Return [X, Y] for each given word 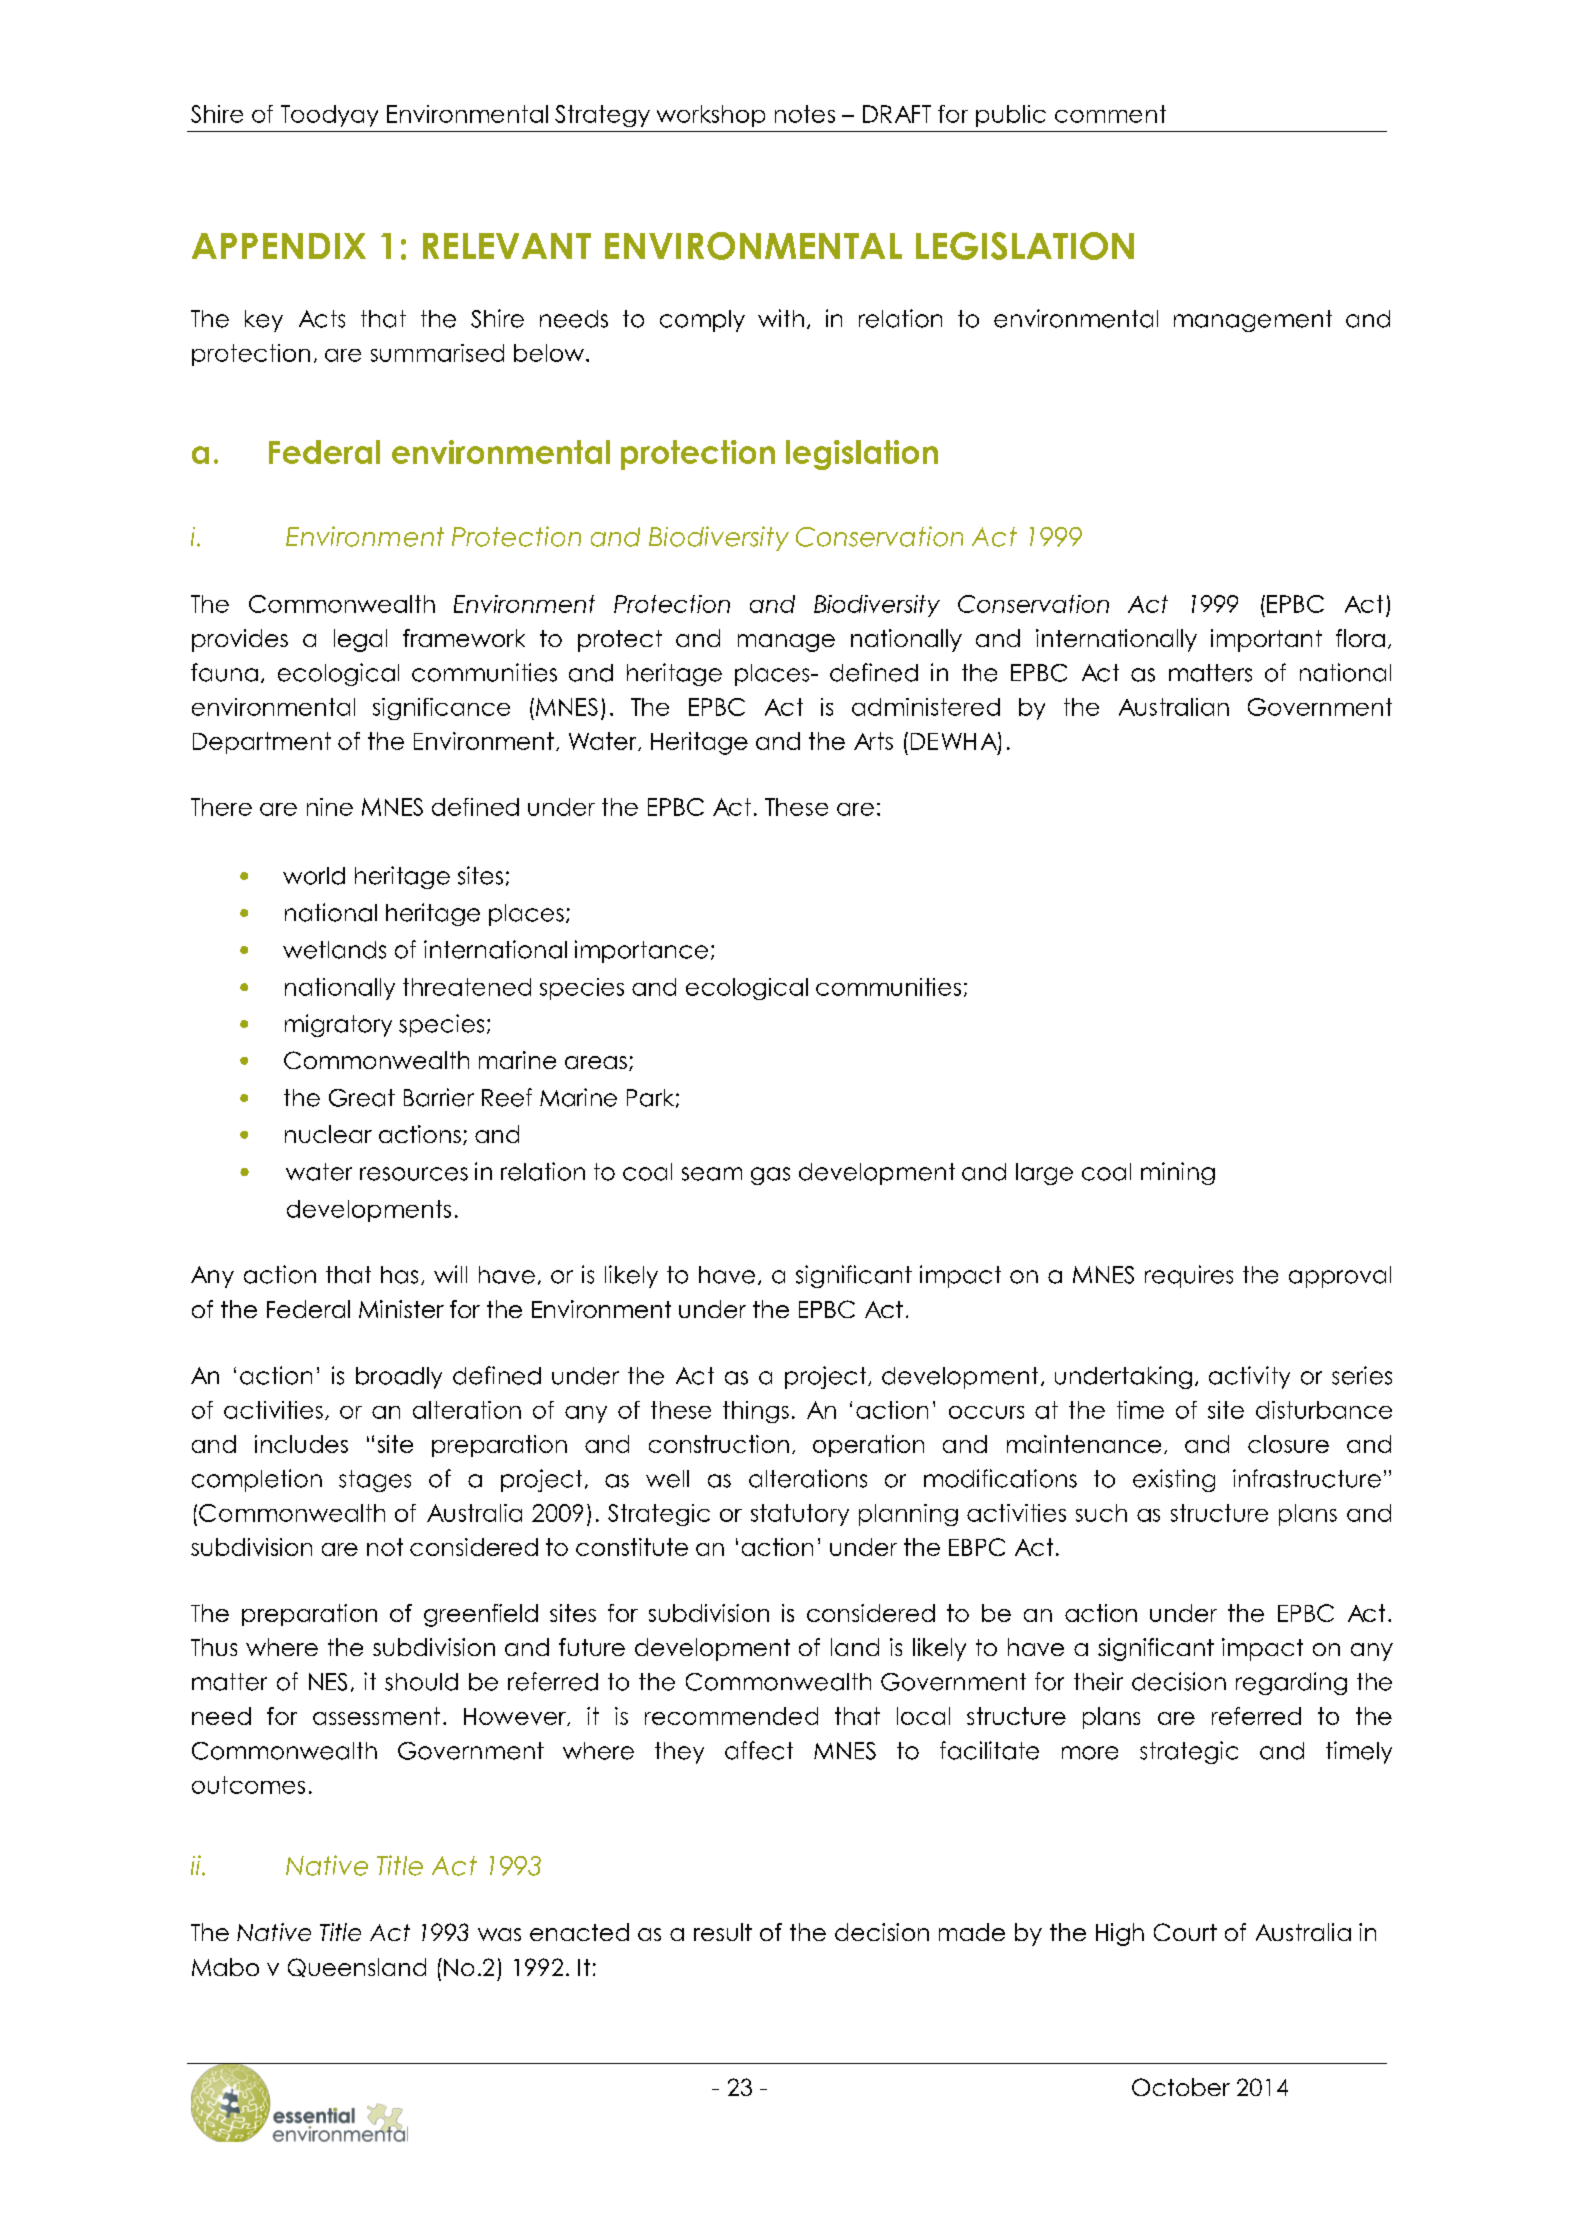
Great [362, 1098]
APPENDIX [279, 246]
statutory [800, 1515]
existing [1174, 1480]
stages [375, 1481]
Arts [873, 741]
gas [770, 1176]
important [1266, 640]
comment [1110, 114]
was [499, 1934]
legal [360, 640]
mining [1178, 1173]
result [723, 1932]
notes [805, 114]
